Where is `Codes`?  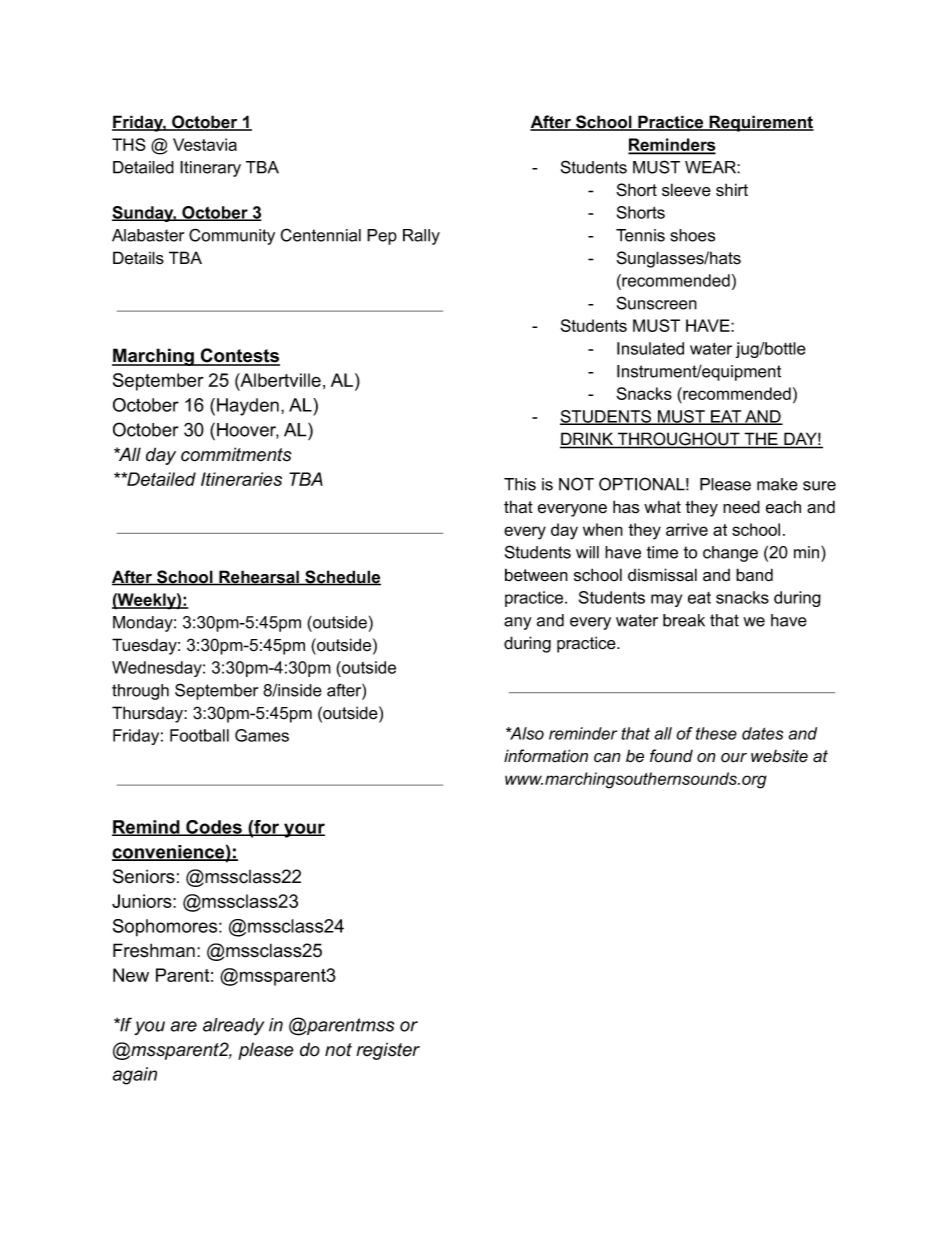
Codes is located at coordinates (214, 828).
